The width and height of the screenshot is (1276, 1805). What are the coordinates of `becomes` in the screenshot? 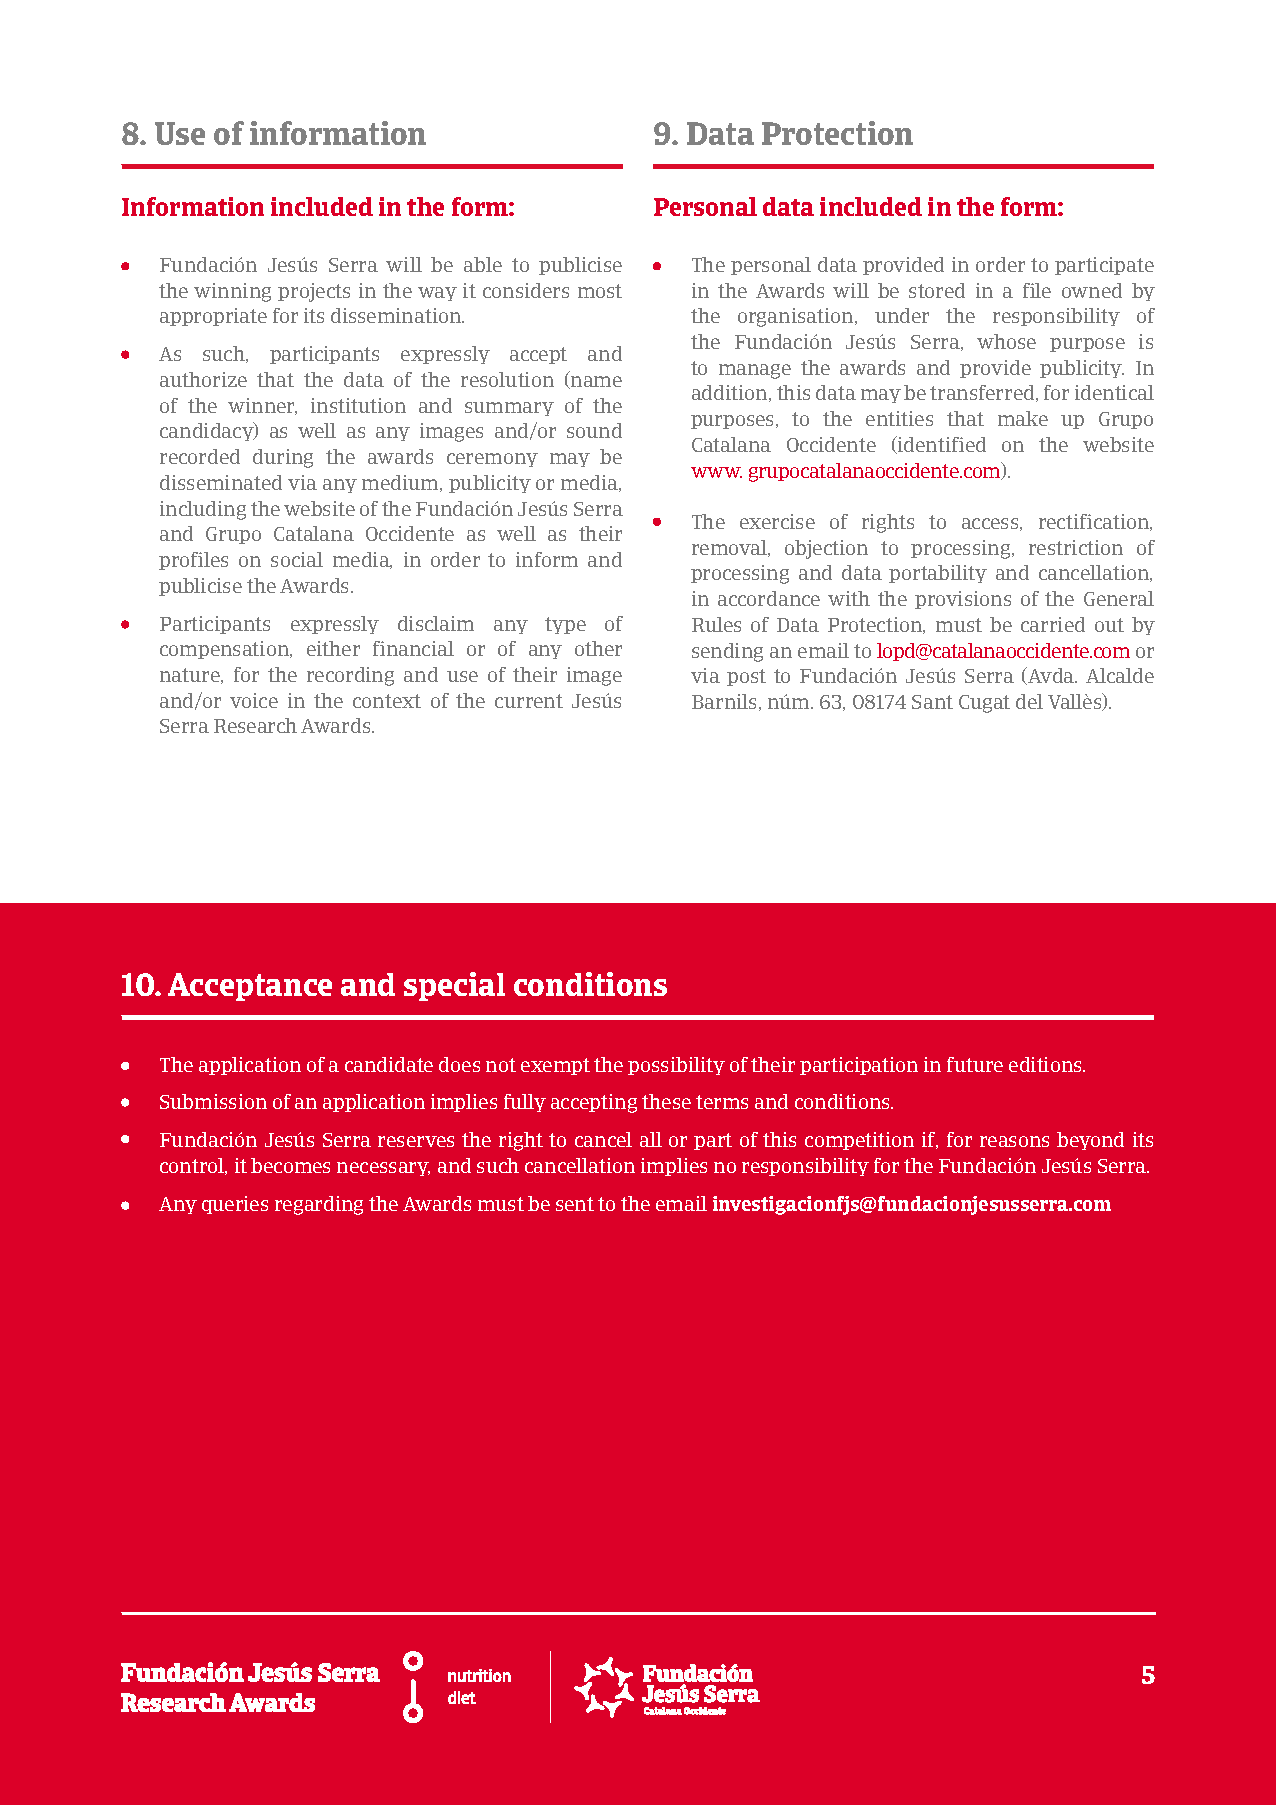 It's located at (290, 1165).
